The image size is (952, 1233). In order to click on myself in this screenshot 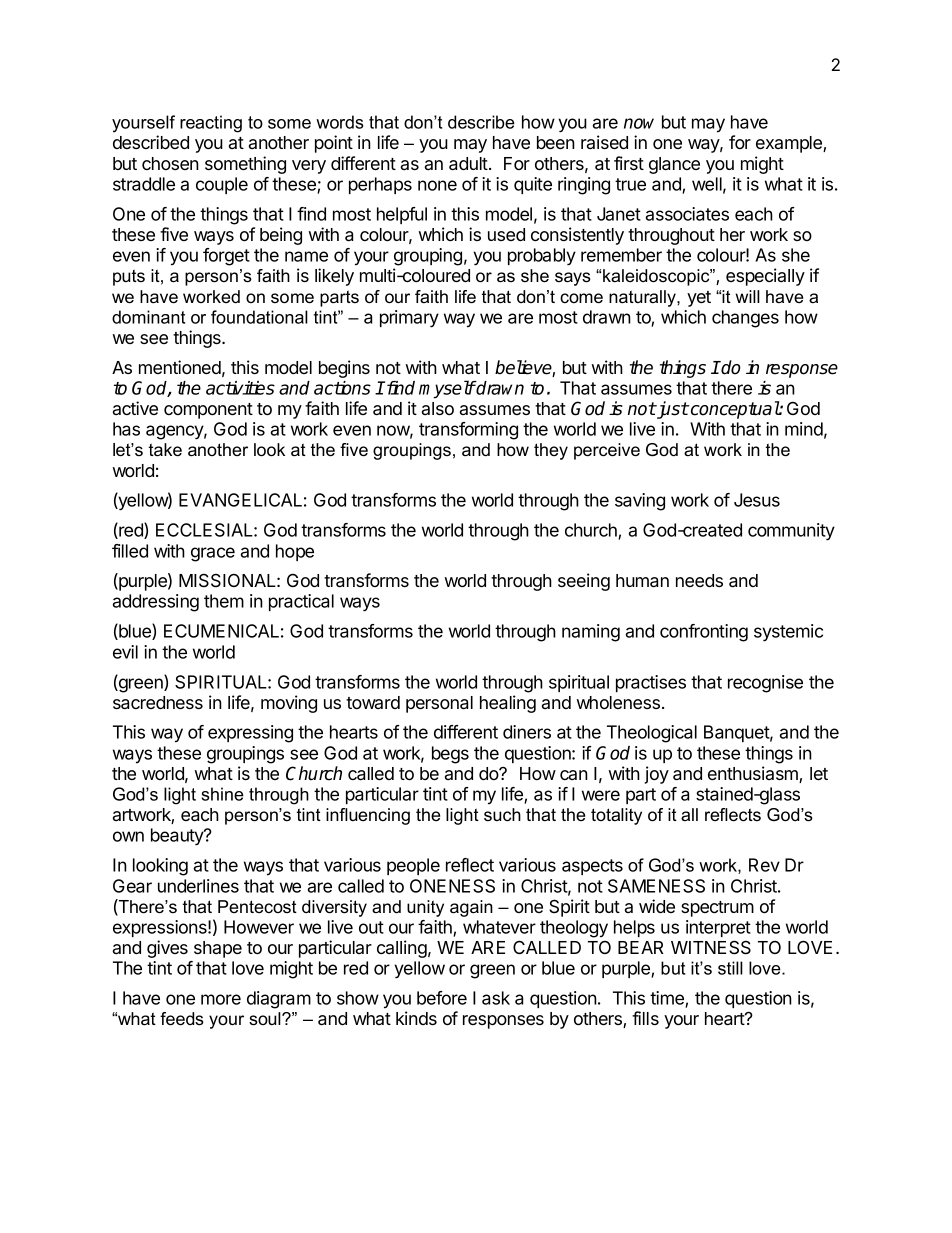, I will do `click(447, 389)`.
